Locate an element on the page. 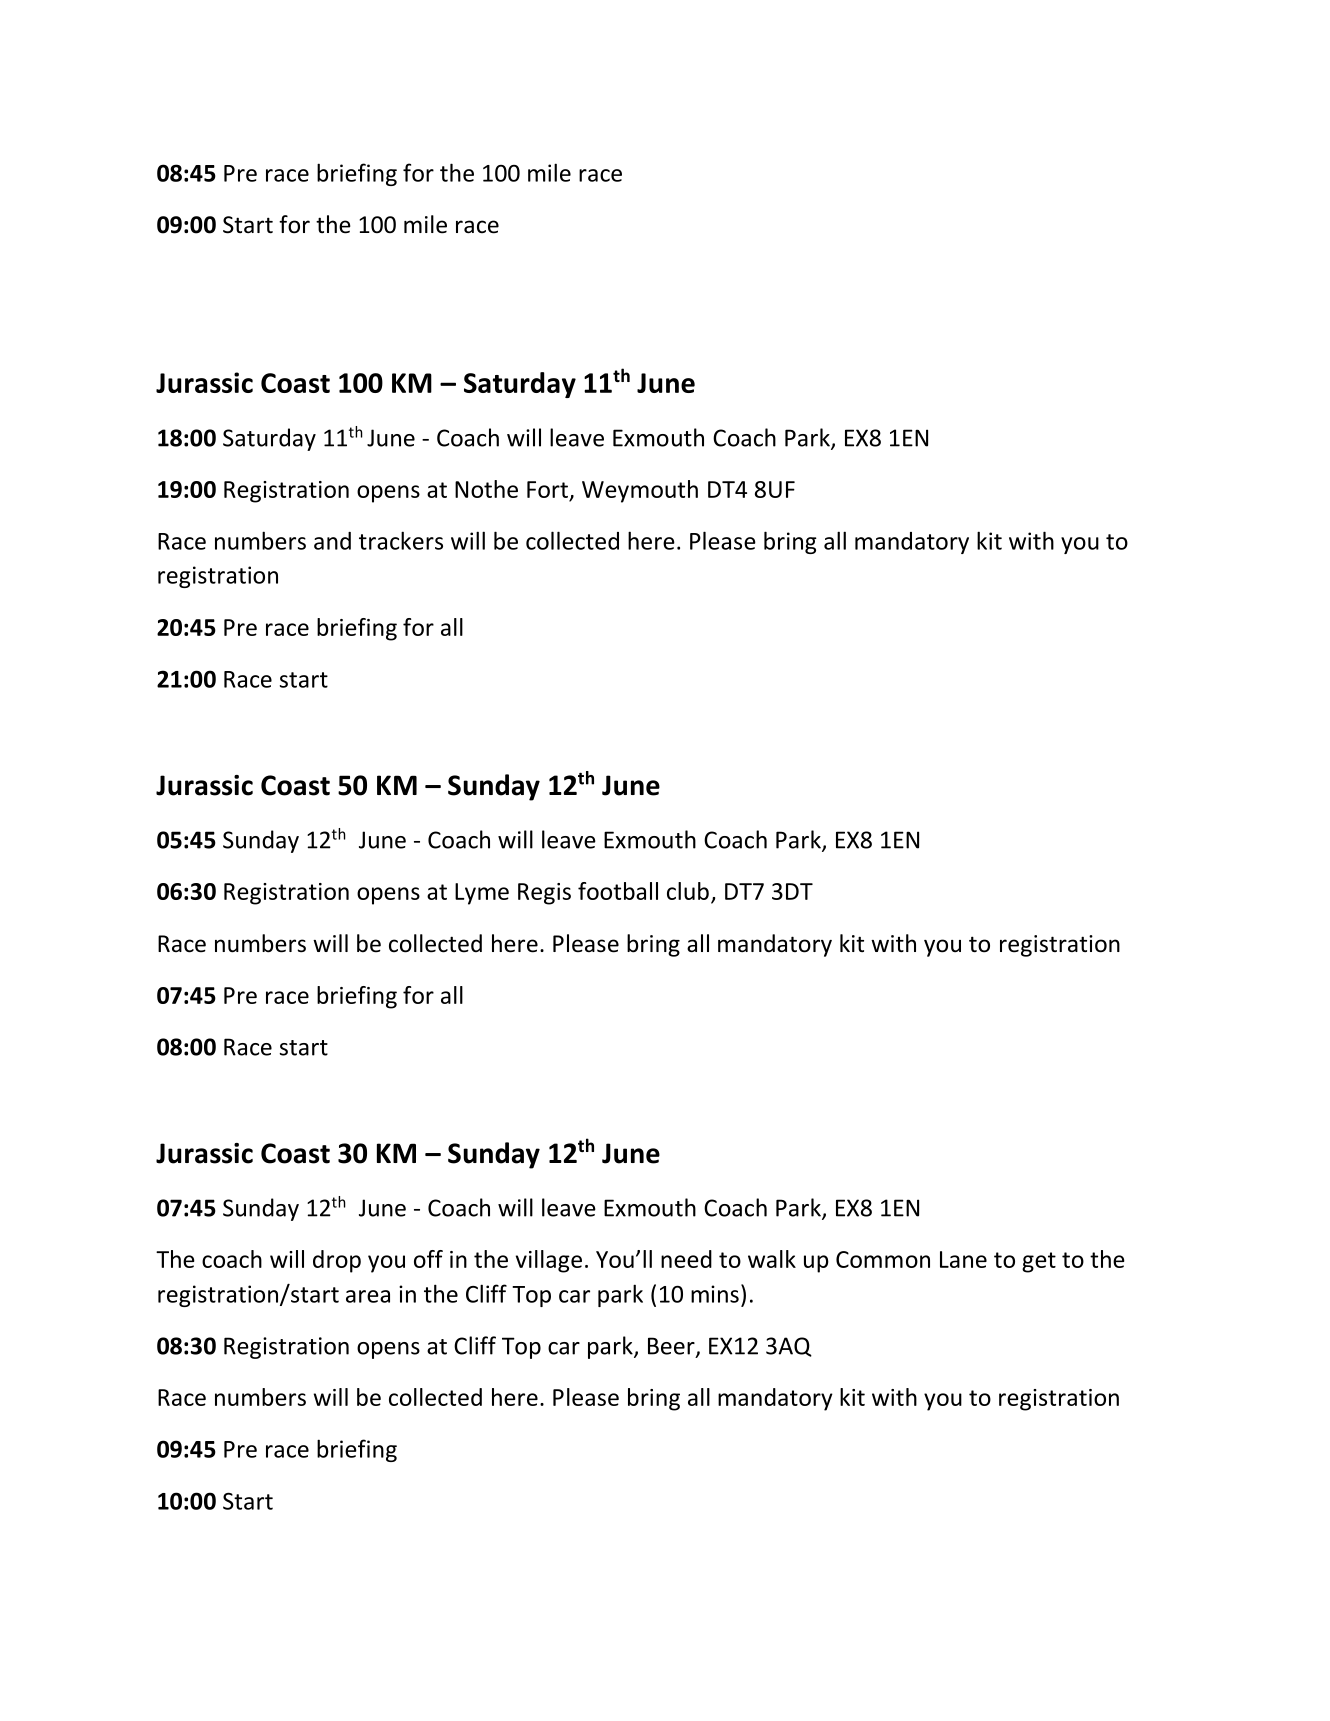 This page has height=1721, width=1330. Lyme is located at coordinates (482, 894).
